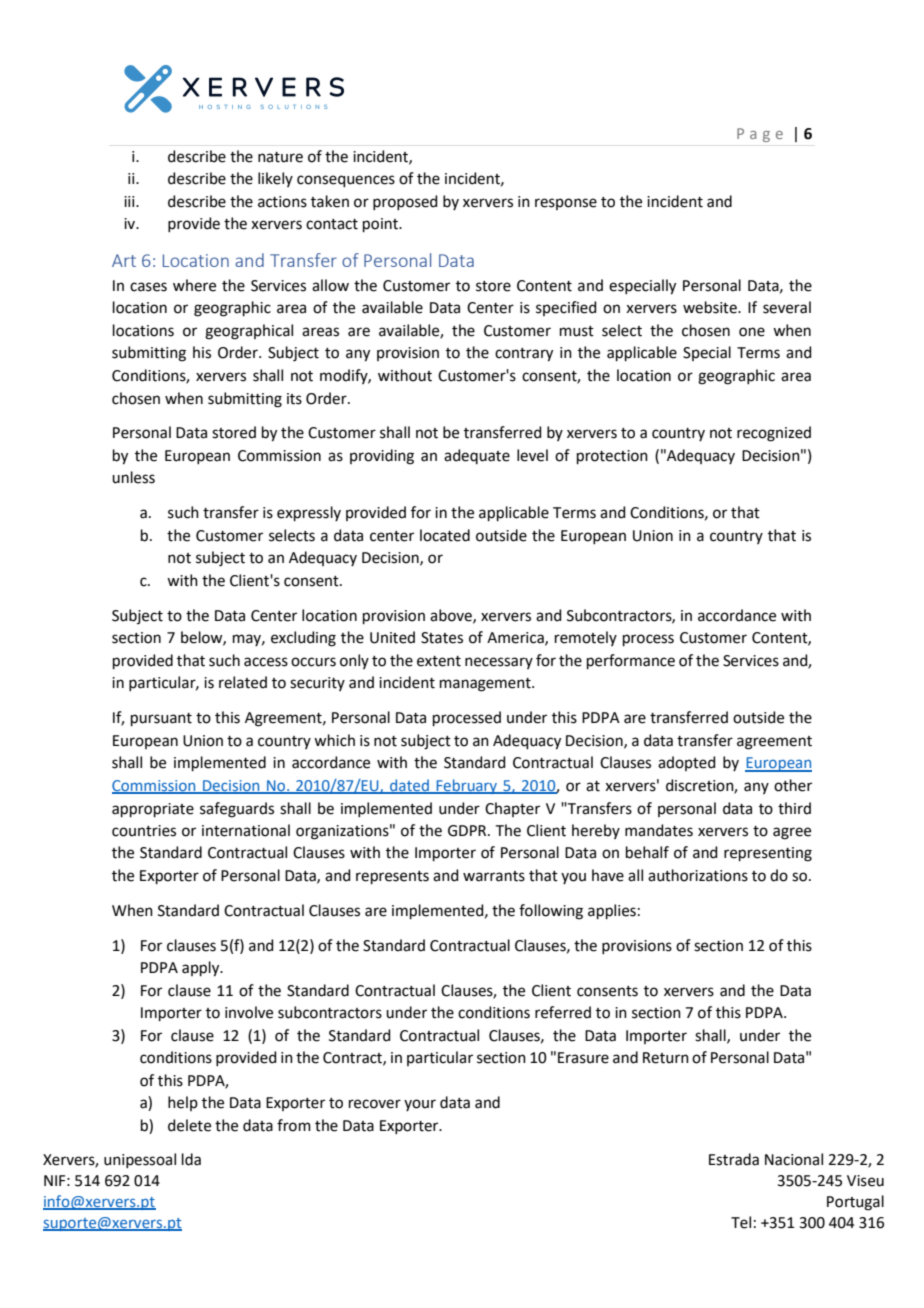 This screenshot has height=1308, width=924. I want to click on contrary, so click(524, 355).
